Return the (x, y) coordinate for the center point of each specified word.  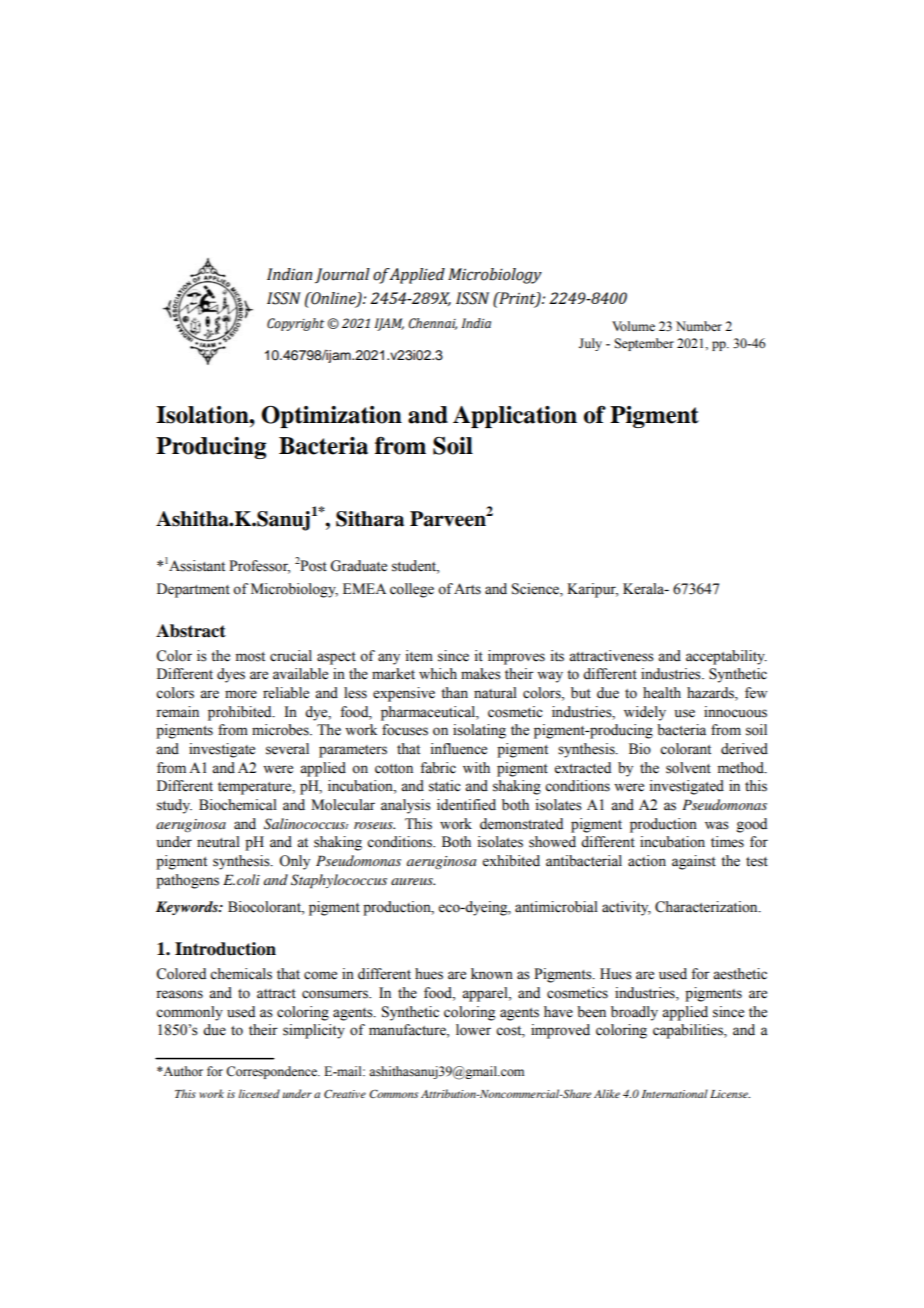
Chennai (432, 324)
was (717, 825)
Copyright (295, 324)
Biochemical (238, 805)
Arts (467, 589)
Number (699, 326)
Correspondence (272, 1072)
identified (466, 805)
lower (473, 1030)
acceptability (726, 657)
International (675, 1093)
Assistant (196, 566)
